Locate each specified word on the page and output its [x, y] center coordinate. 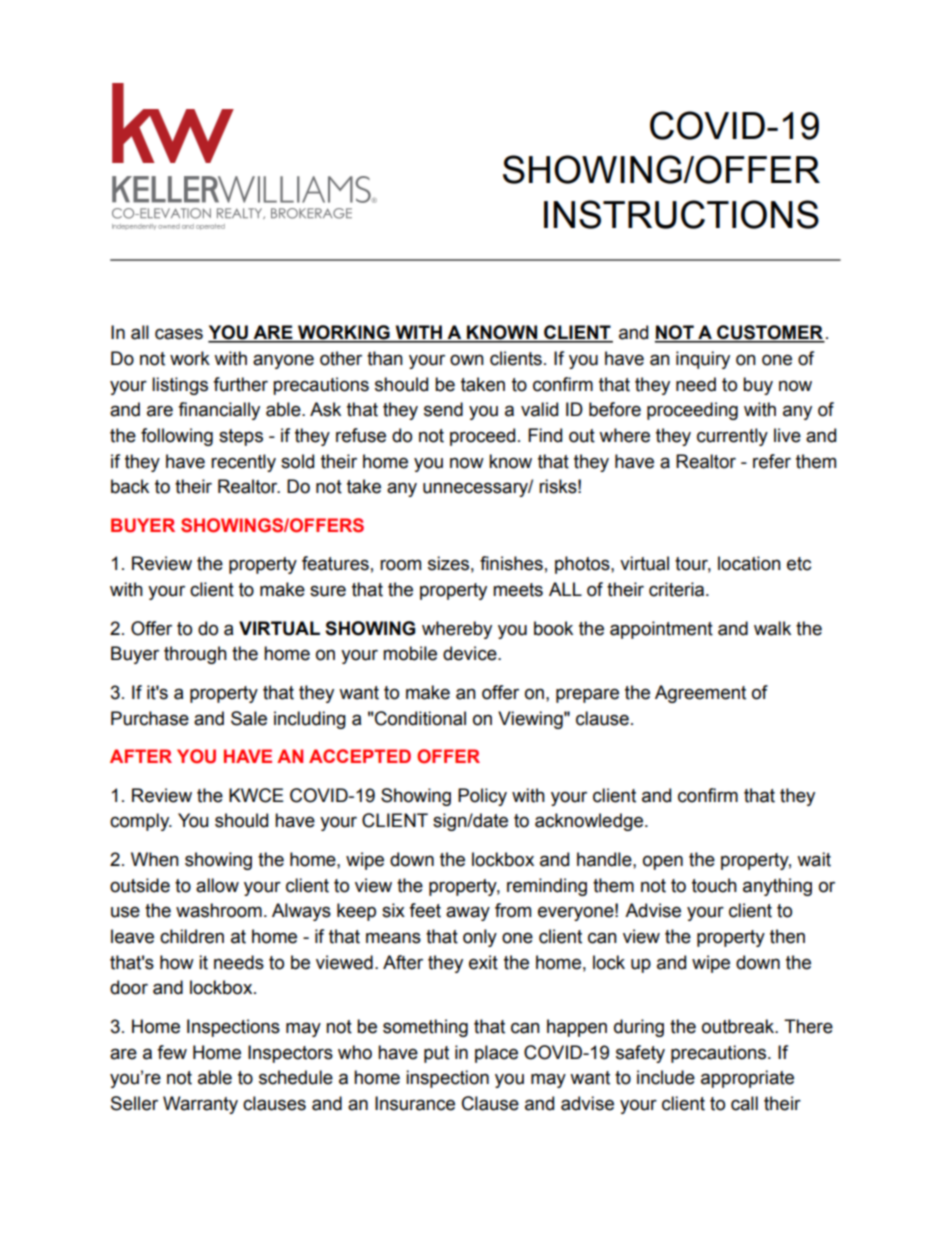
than [385, 358]
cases [179, 334]
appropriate [747, 1079]
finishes [511, 563]
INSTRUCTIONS [681, 214]
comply [141, 822]
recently [243, 463]
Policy [482, 797]
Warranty [200, 1105]
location [749, 563]
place [496, 1054]
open [663, 862]
